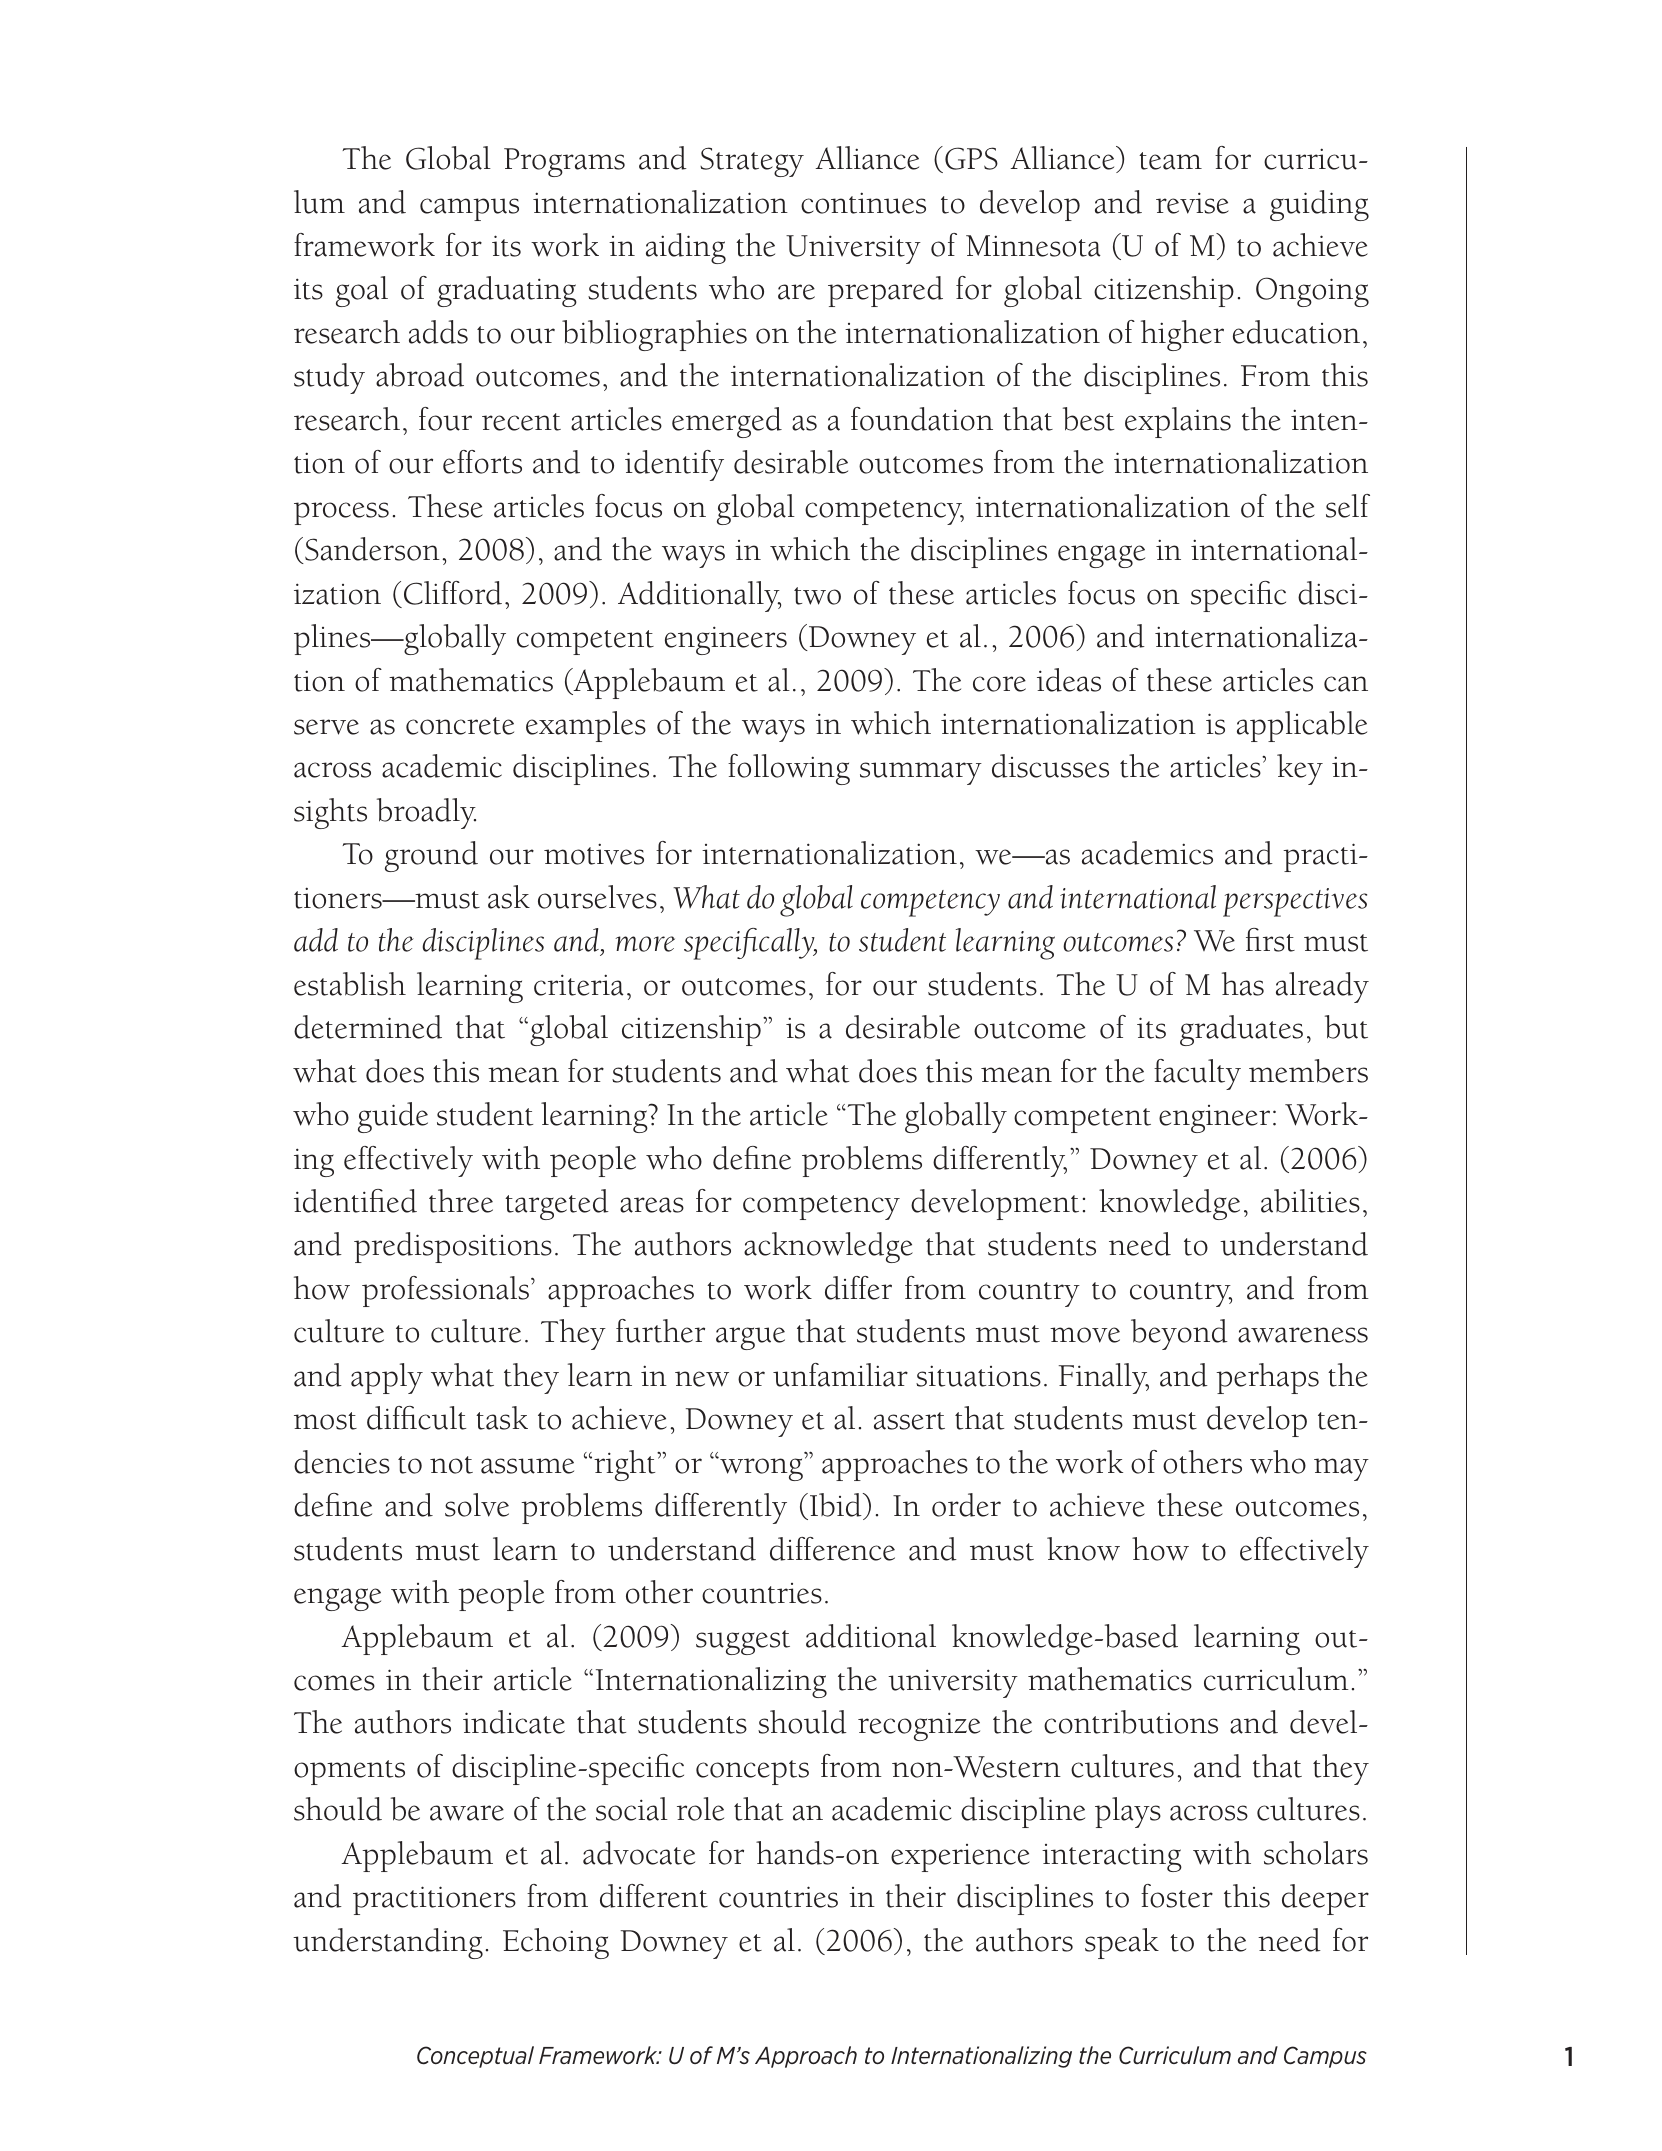 The image size is (1662, 2151). I want to click on speak, so click(1122, 1943).
